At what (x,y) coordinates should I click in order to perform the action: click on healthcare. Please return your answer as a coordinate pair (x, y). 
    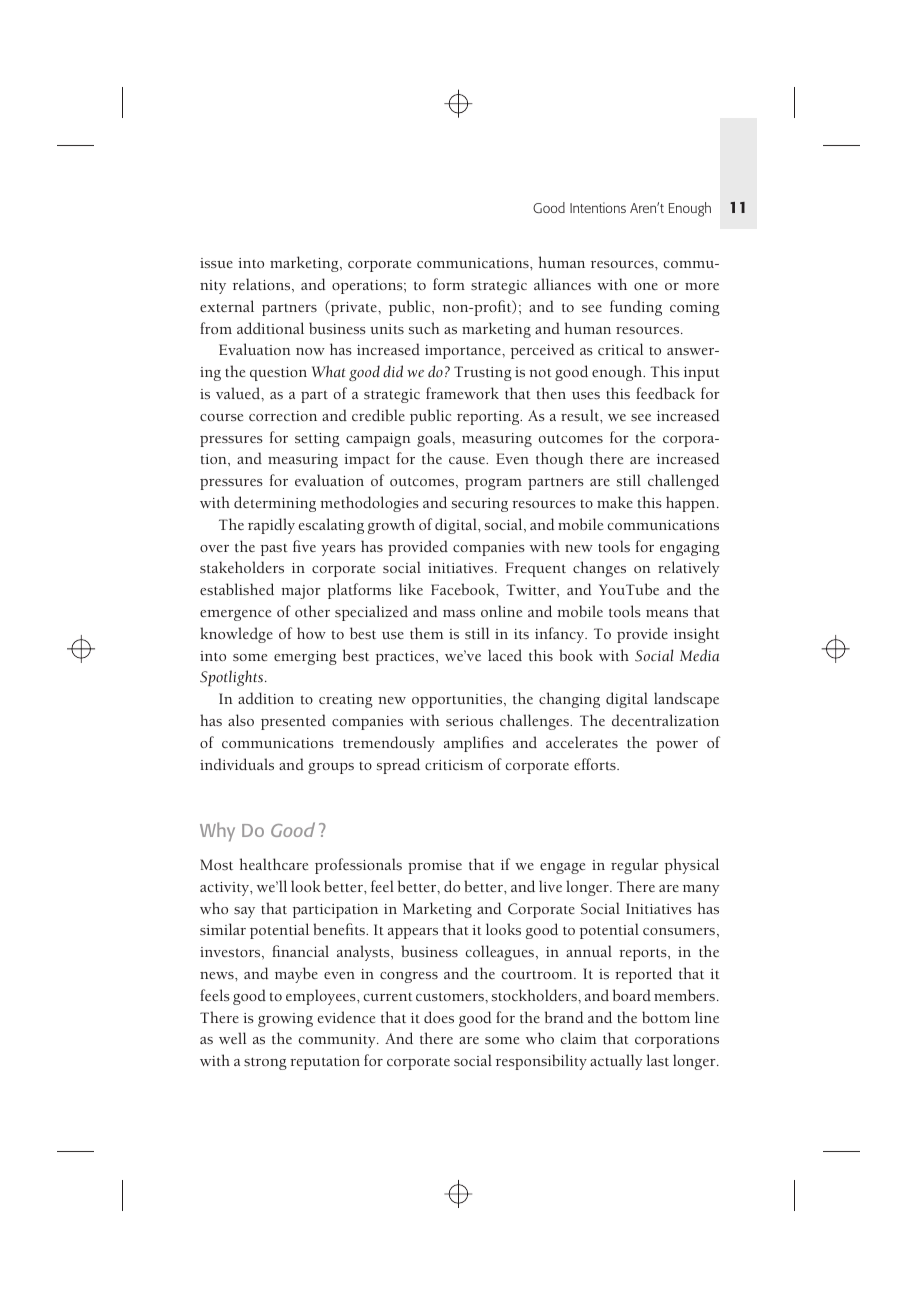
    Looking at the image, I should click on (274, 864).
